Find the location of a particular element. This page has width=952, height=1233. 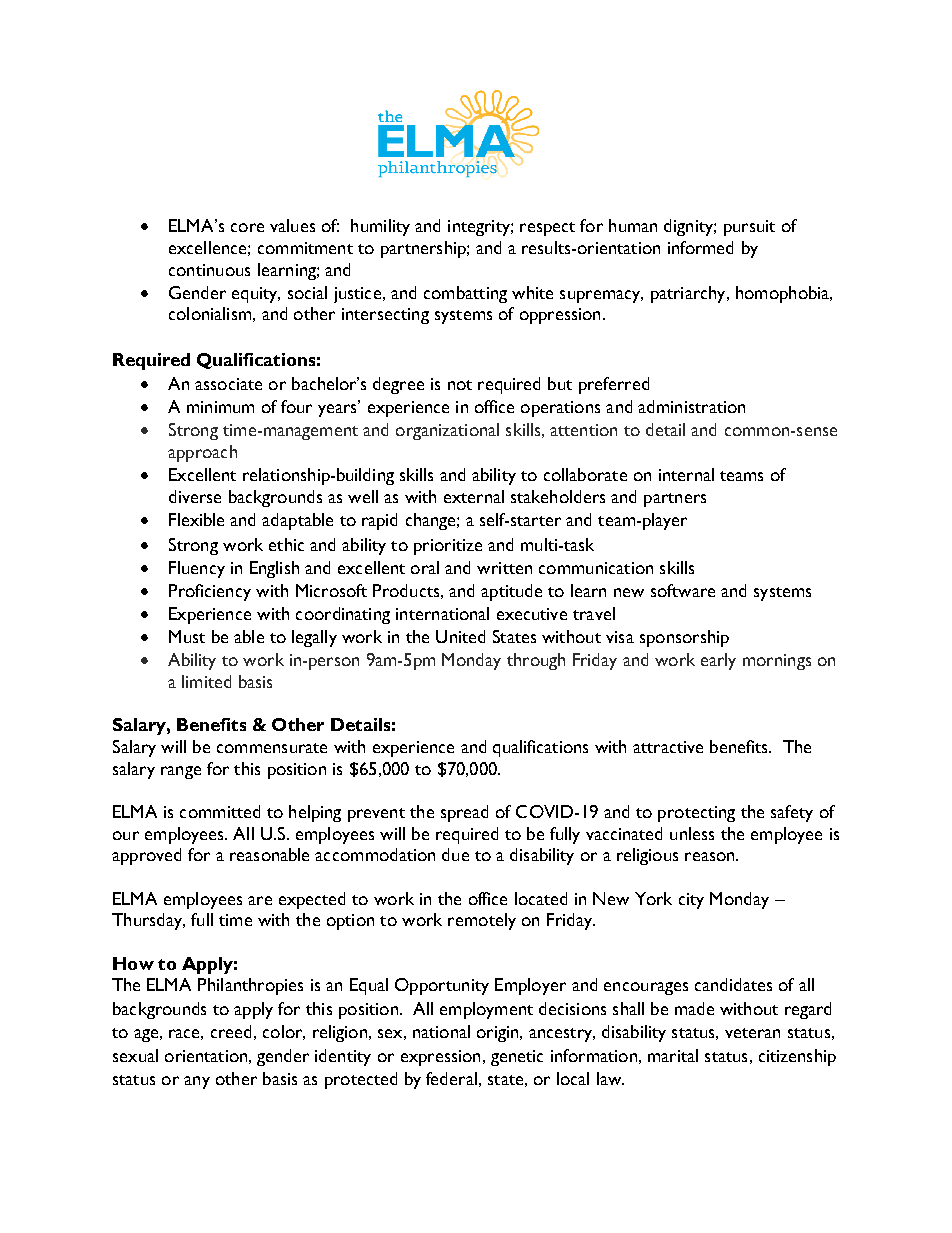

combatting is located at coordinates (465, 294).
